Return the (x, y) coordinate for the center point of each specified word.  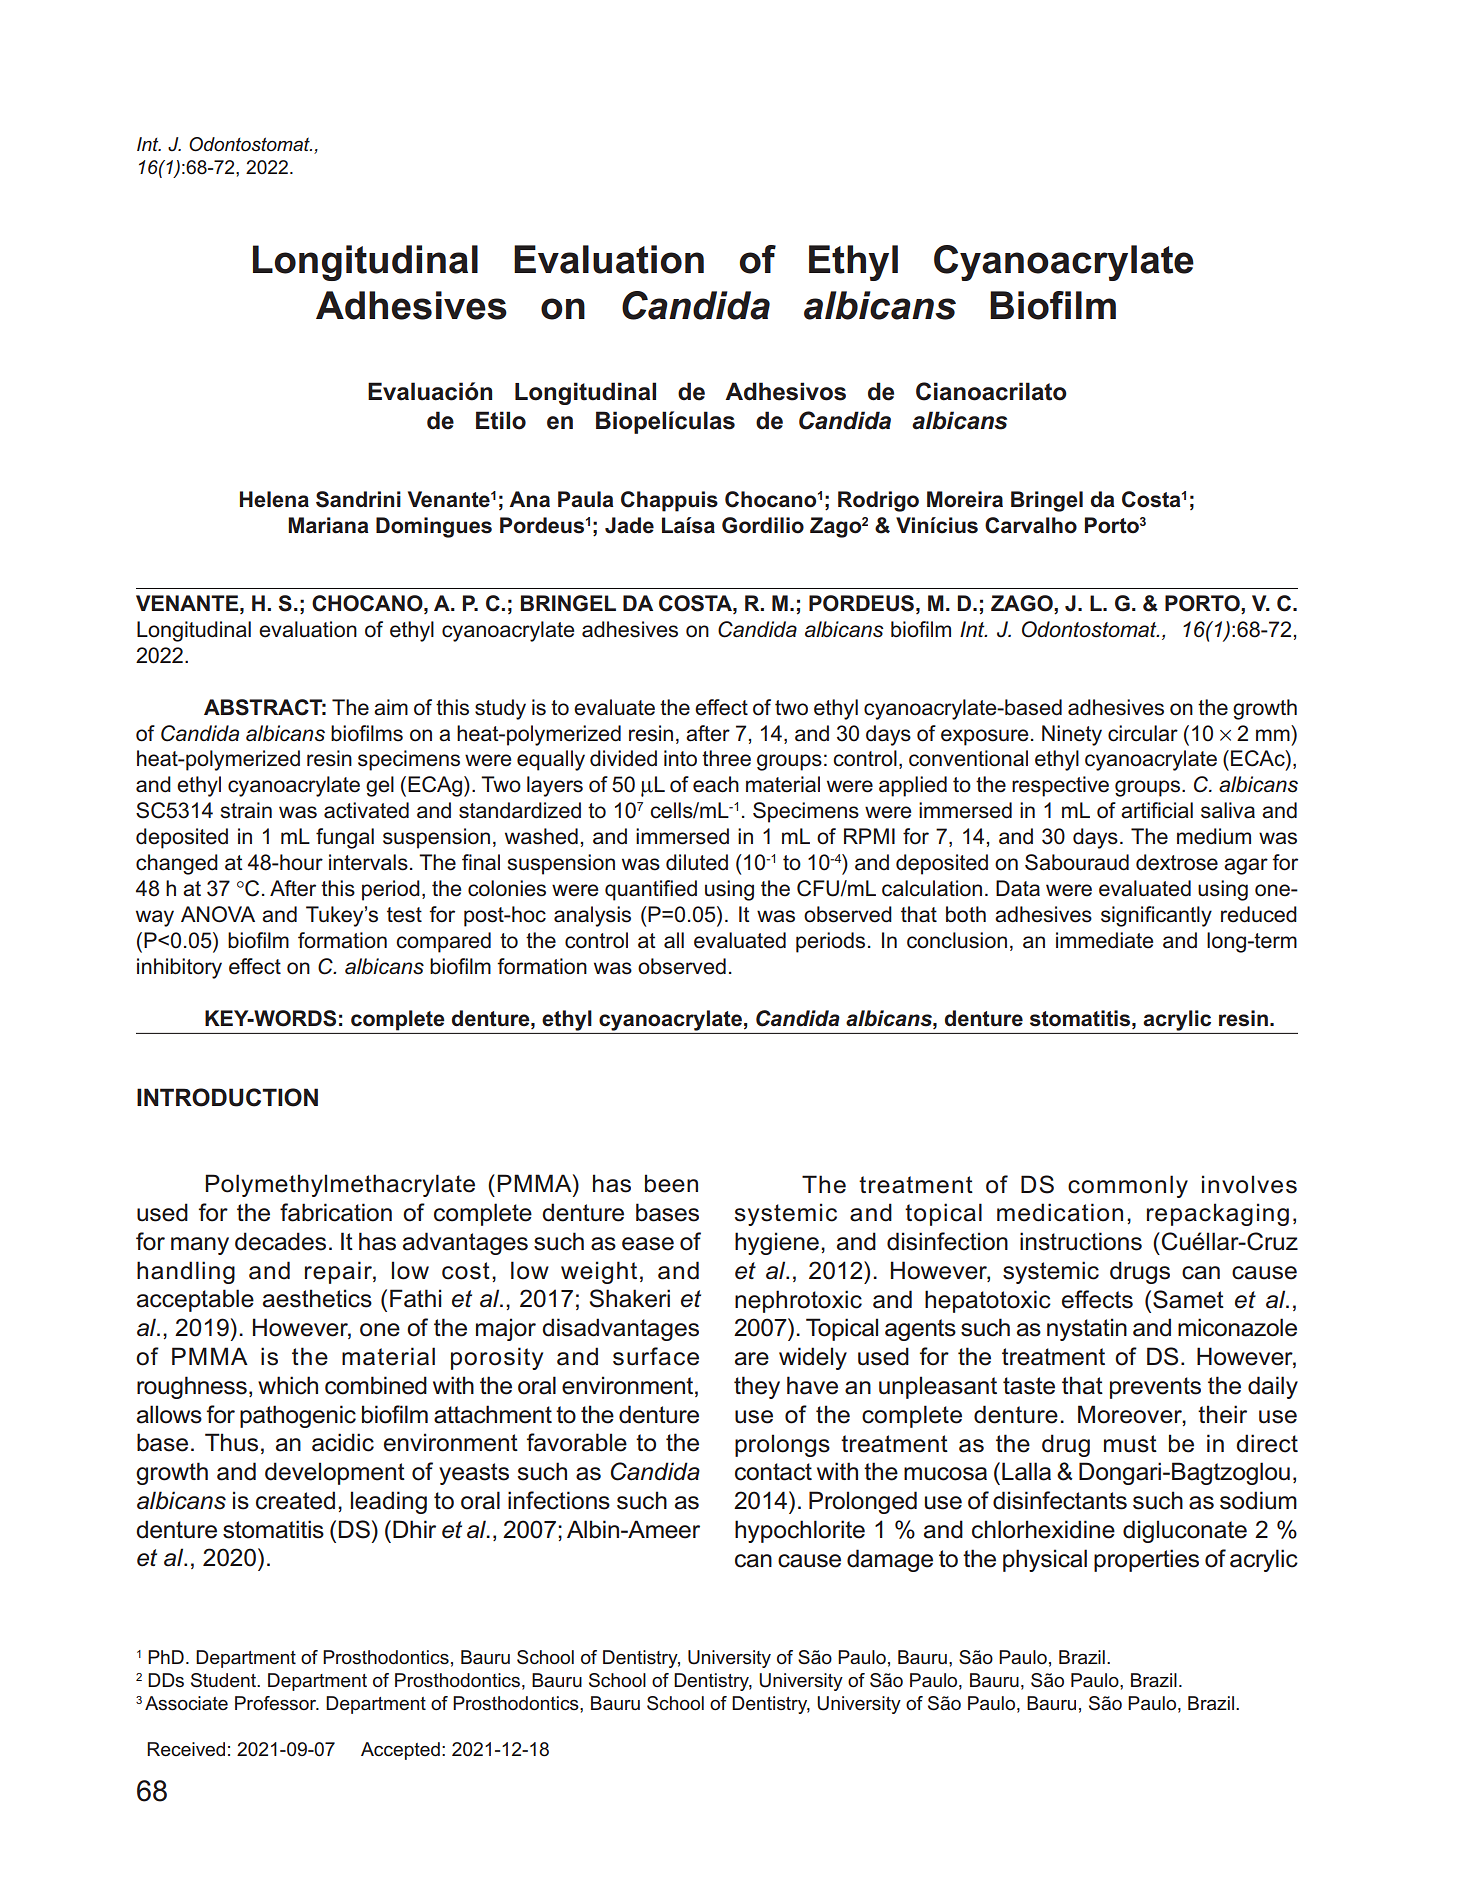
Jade (629, 525)
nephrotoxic (798, 1301)
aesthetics (317, 1298)
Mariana (328, 525)
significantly (1156, 916)
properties (1146, 1560)
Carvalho (1031, 525)
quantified (651, 890)
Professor (277, 1703)
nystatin (1087, 1329)
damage (890, 1560)
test (404, 915)
